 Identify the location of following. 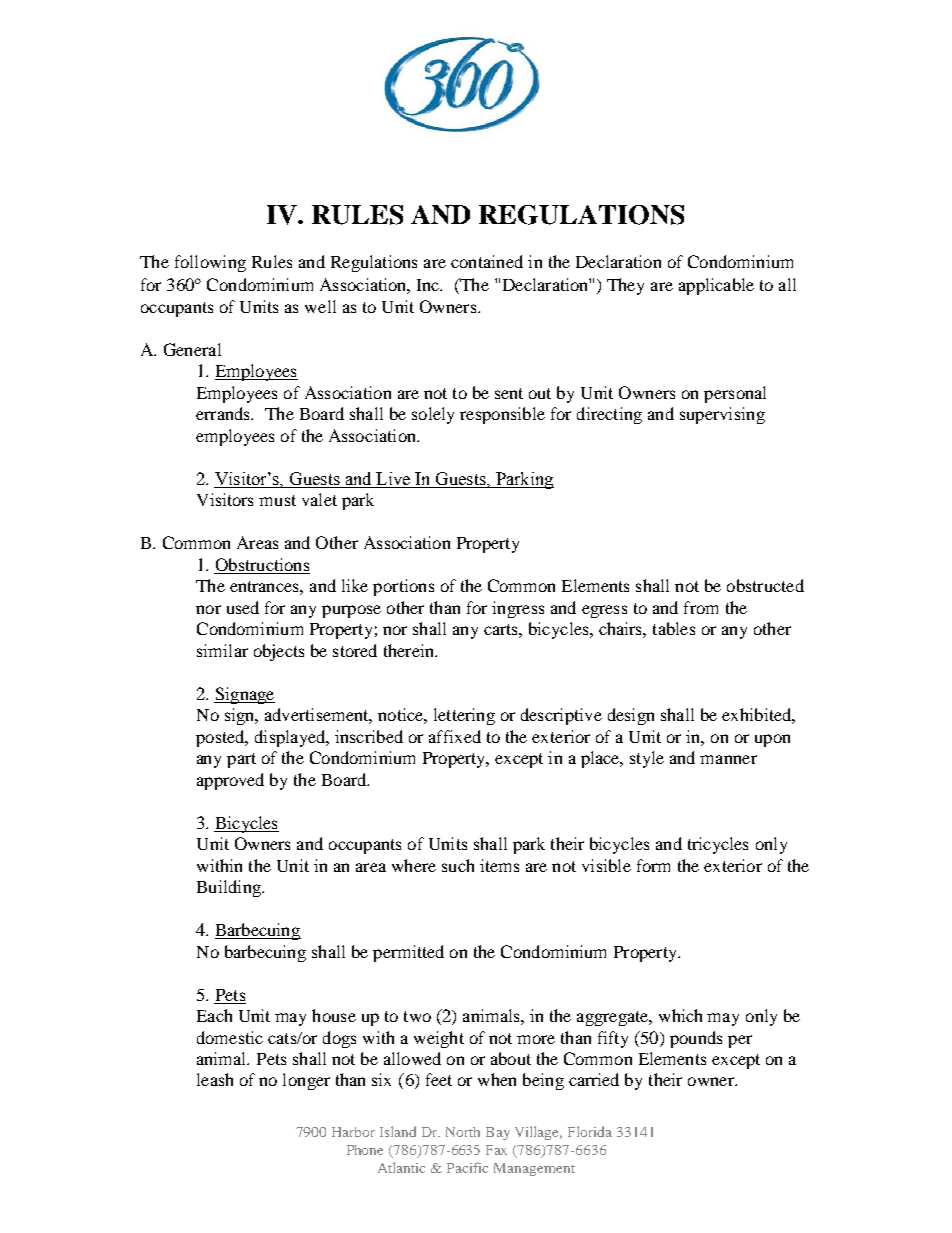
(210, 263).
